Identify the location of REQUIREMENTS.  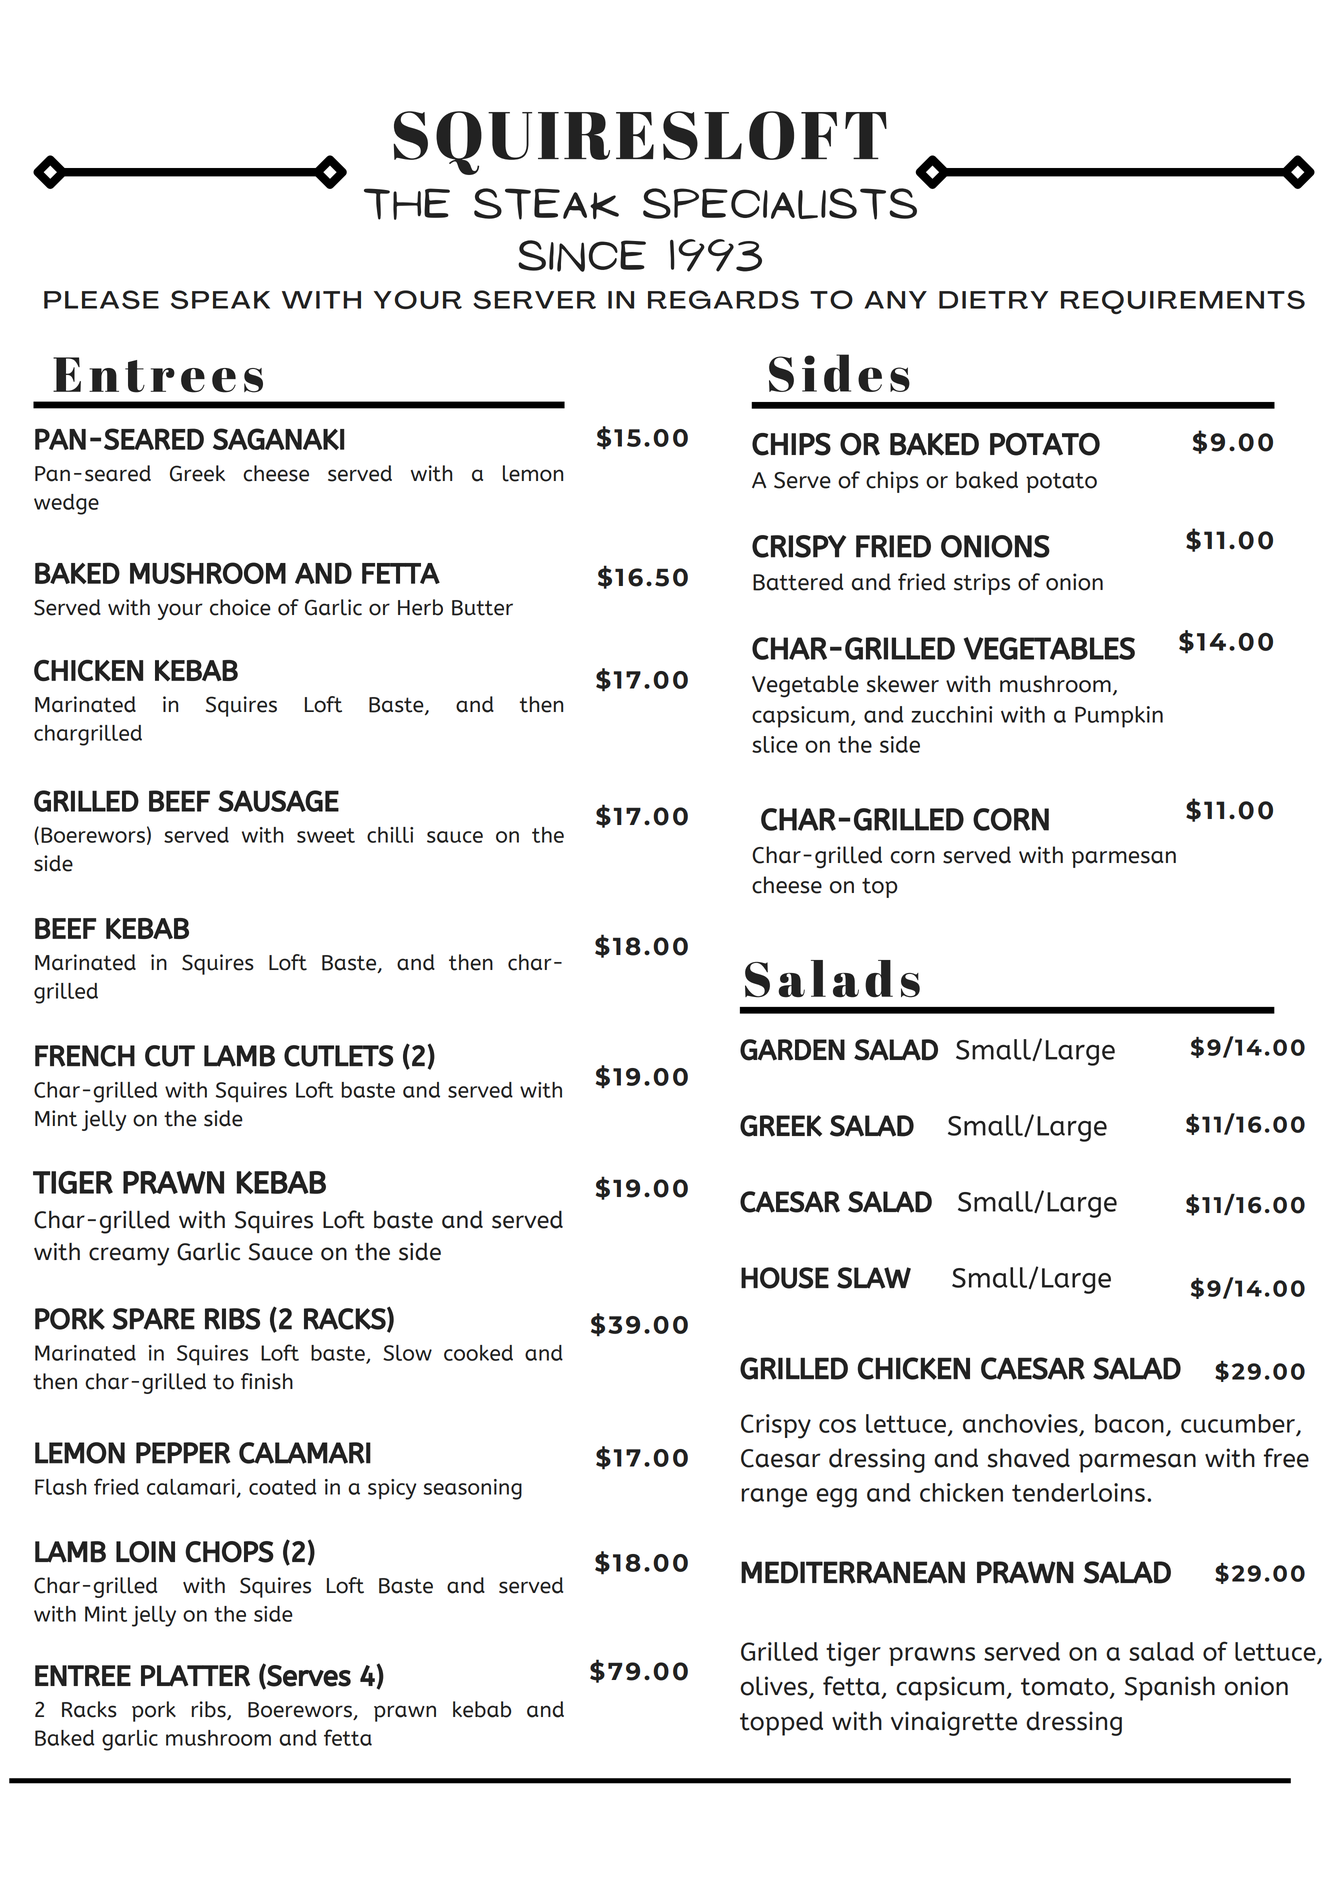
(1183, 302).
